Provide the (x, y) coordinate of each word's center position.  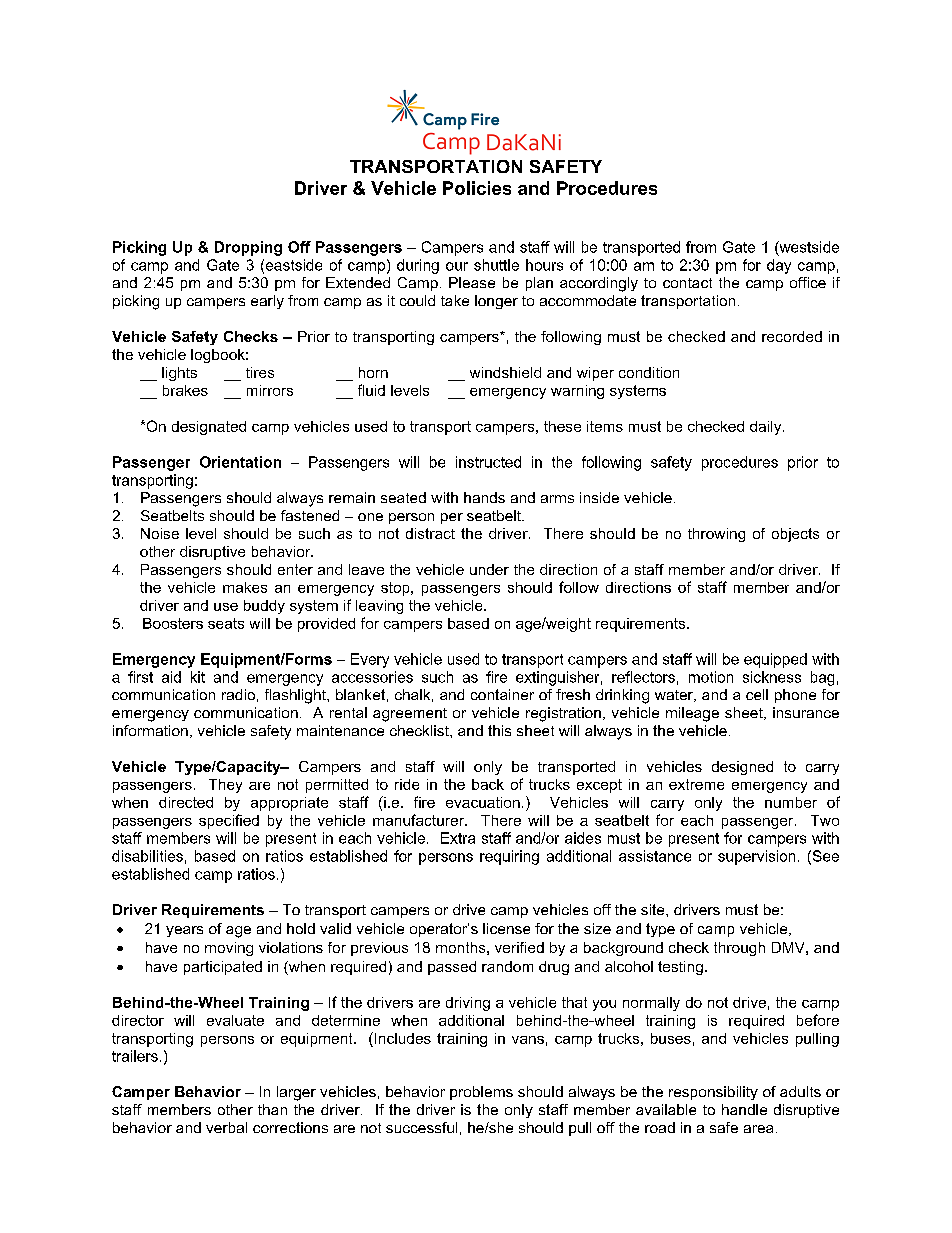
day (779, 266)
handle (744, 1109)
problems (481, 1093)
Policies (477, 188)
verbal (226, 1127)
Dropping (248, 248)
